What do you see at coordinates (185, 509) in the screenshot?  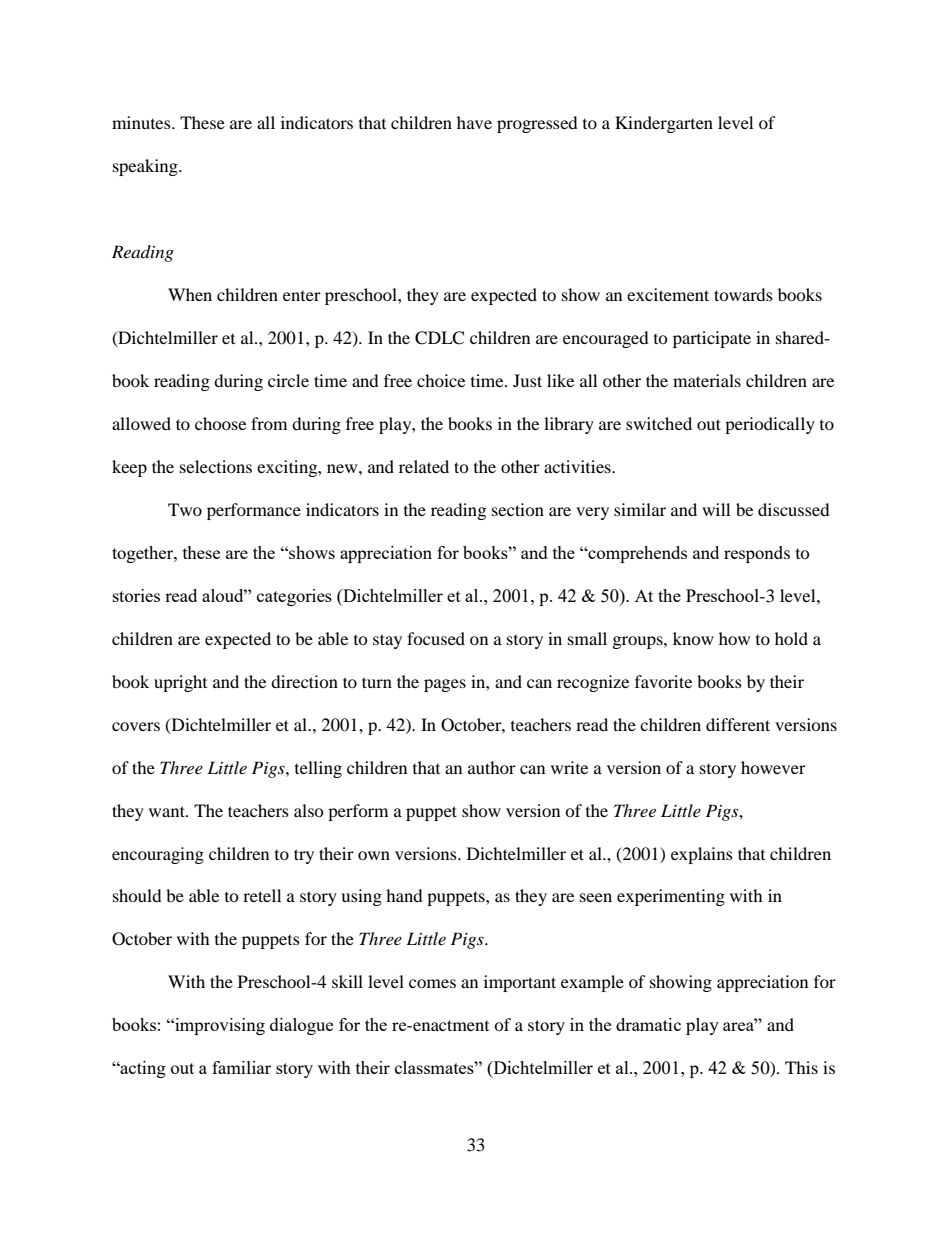 I see `Two` at bounding box center [185, 509].
